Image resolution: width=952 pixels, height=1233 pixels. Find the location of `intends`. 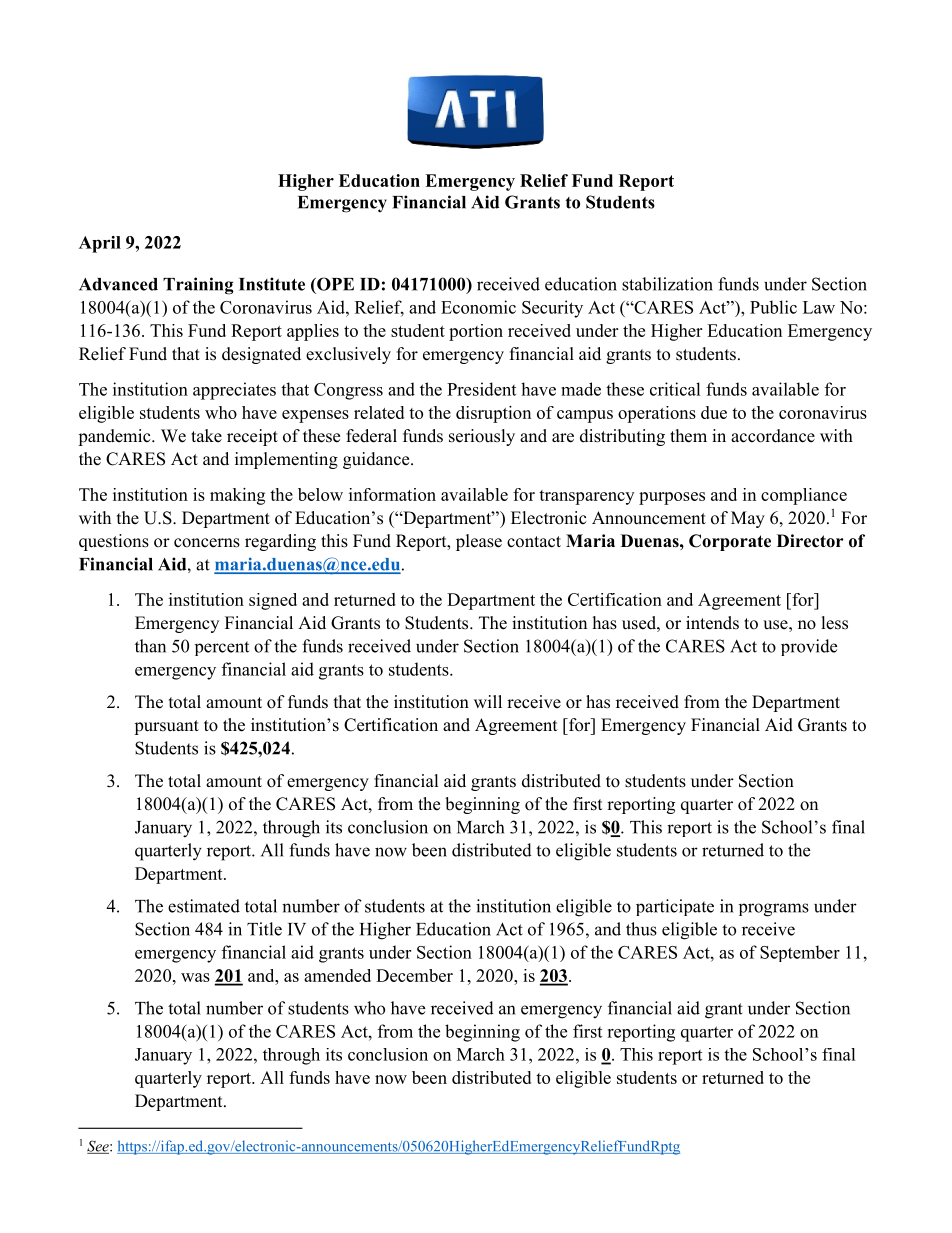

intends is located at coordinates (712, 623).
